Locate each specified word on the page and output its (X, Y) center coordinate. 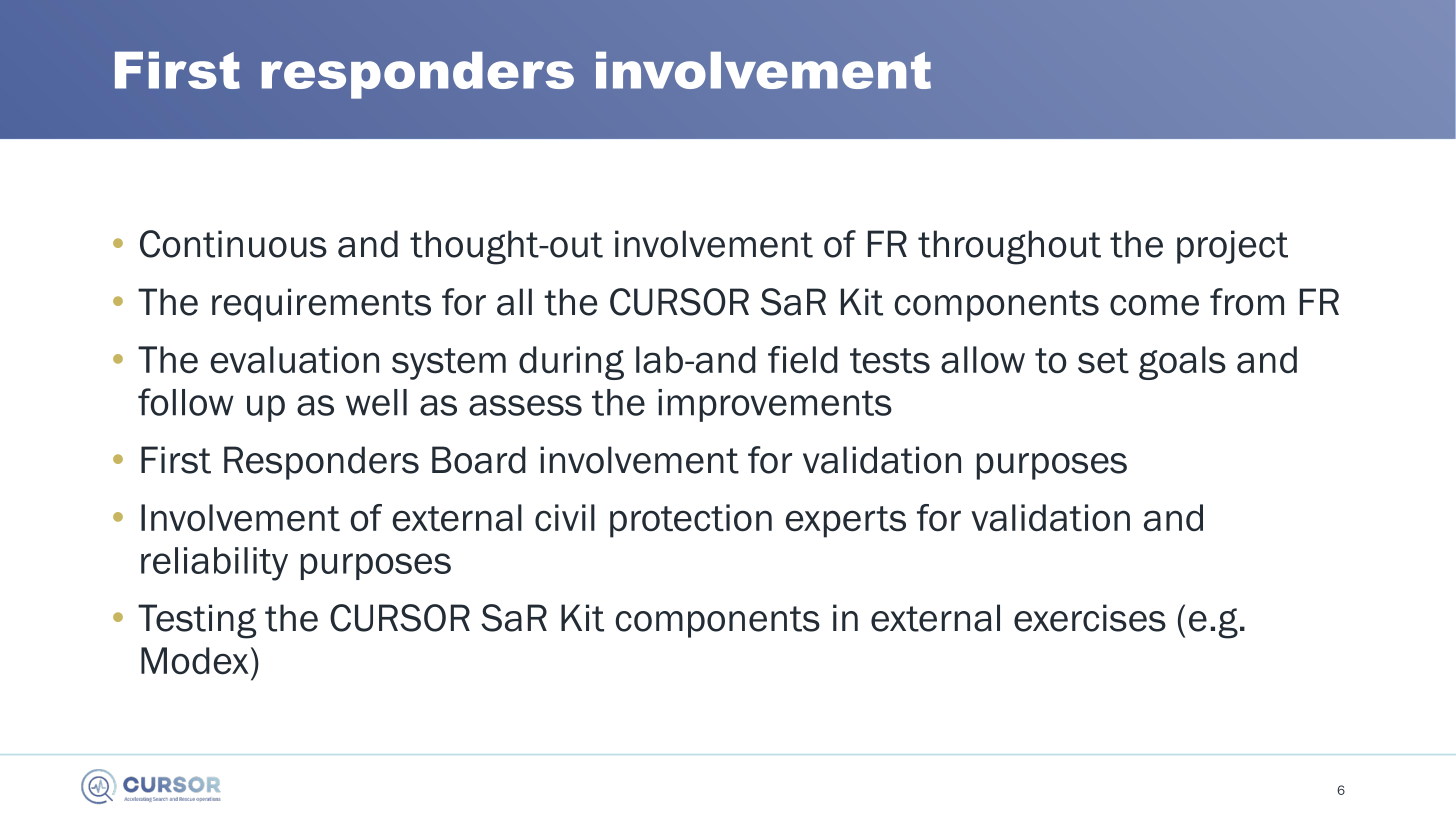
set (1103, 361)
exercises (1090, 618)
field (803, 360)
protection (691, 521)
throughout (1009, 247)
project (1232, 247)
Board (479, 460)
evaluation (295, 360)
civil (565, 518)
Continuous (233, 244)
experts (846, 522)
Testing (197, 621)
